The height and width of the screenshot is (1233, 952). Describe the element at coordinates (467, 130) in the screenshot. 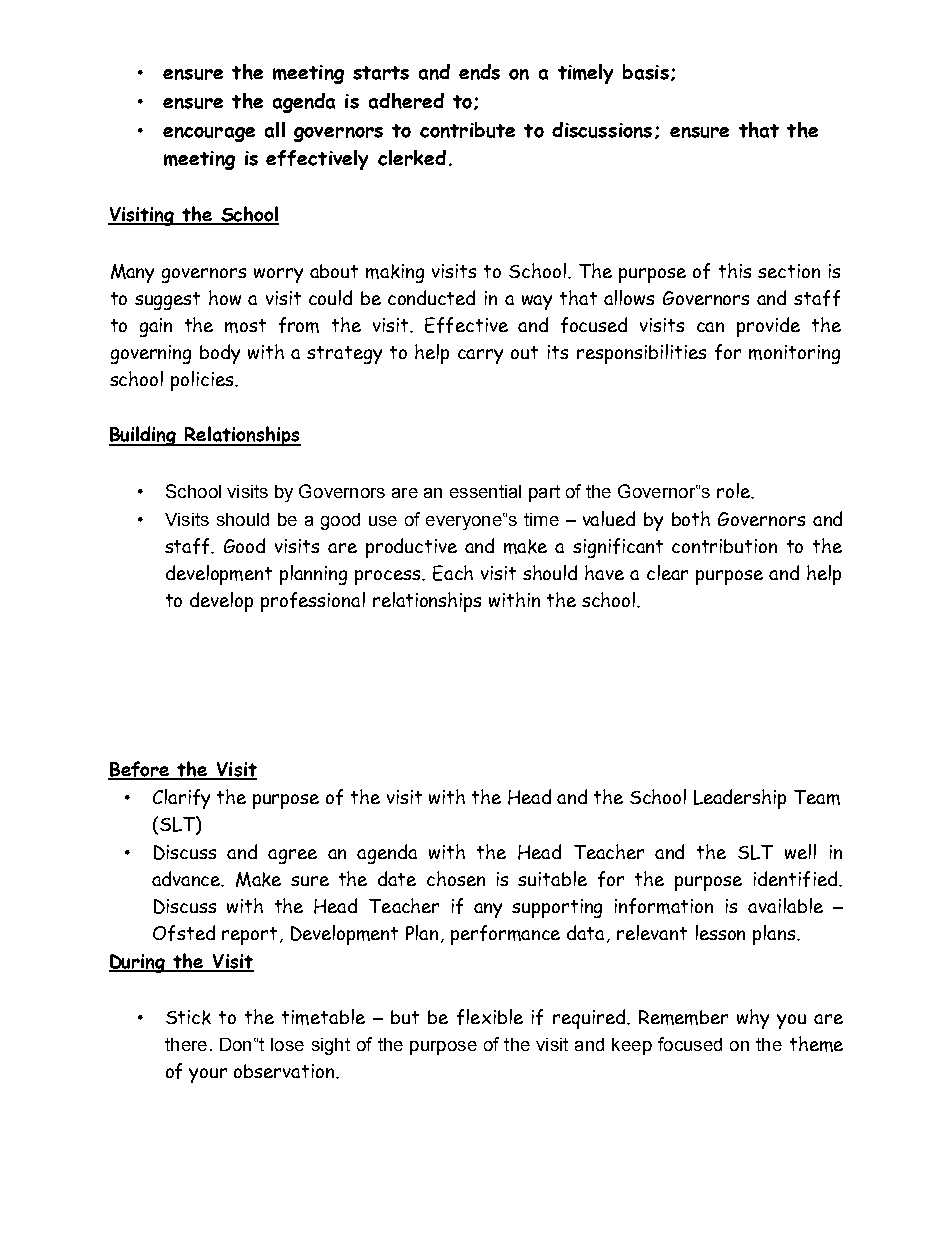

I see `contribute` at that location.
